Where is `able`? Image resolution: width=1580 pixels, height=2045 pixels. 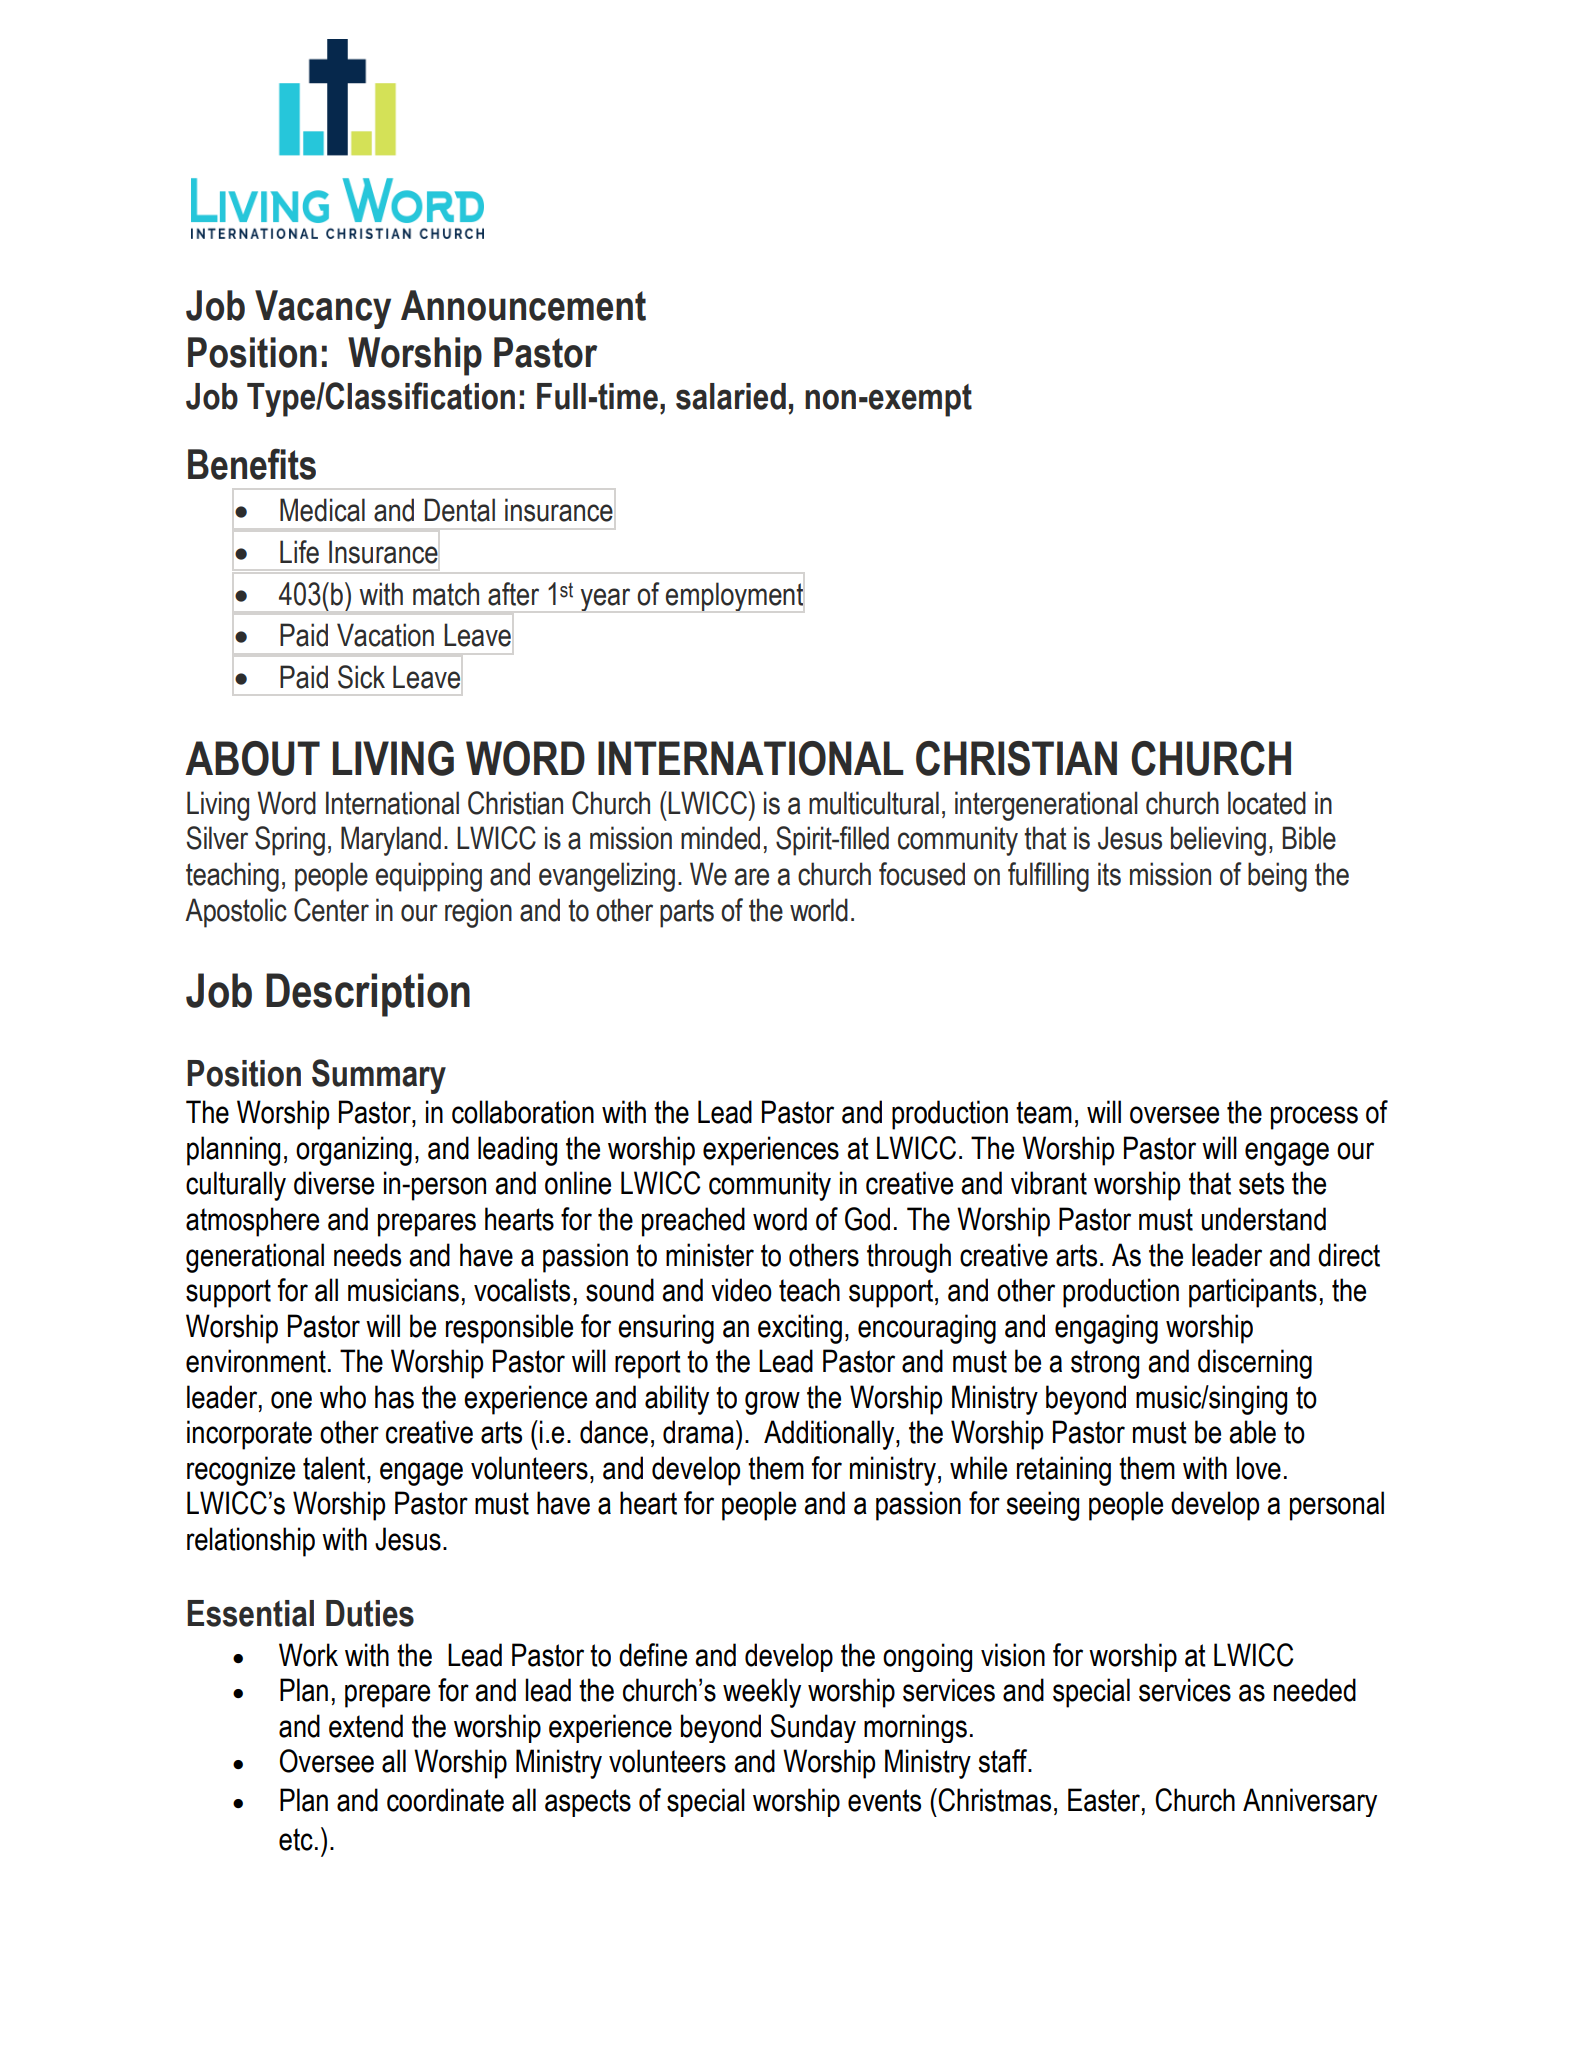
able is located at coordinates (1252, 1432).
